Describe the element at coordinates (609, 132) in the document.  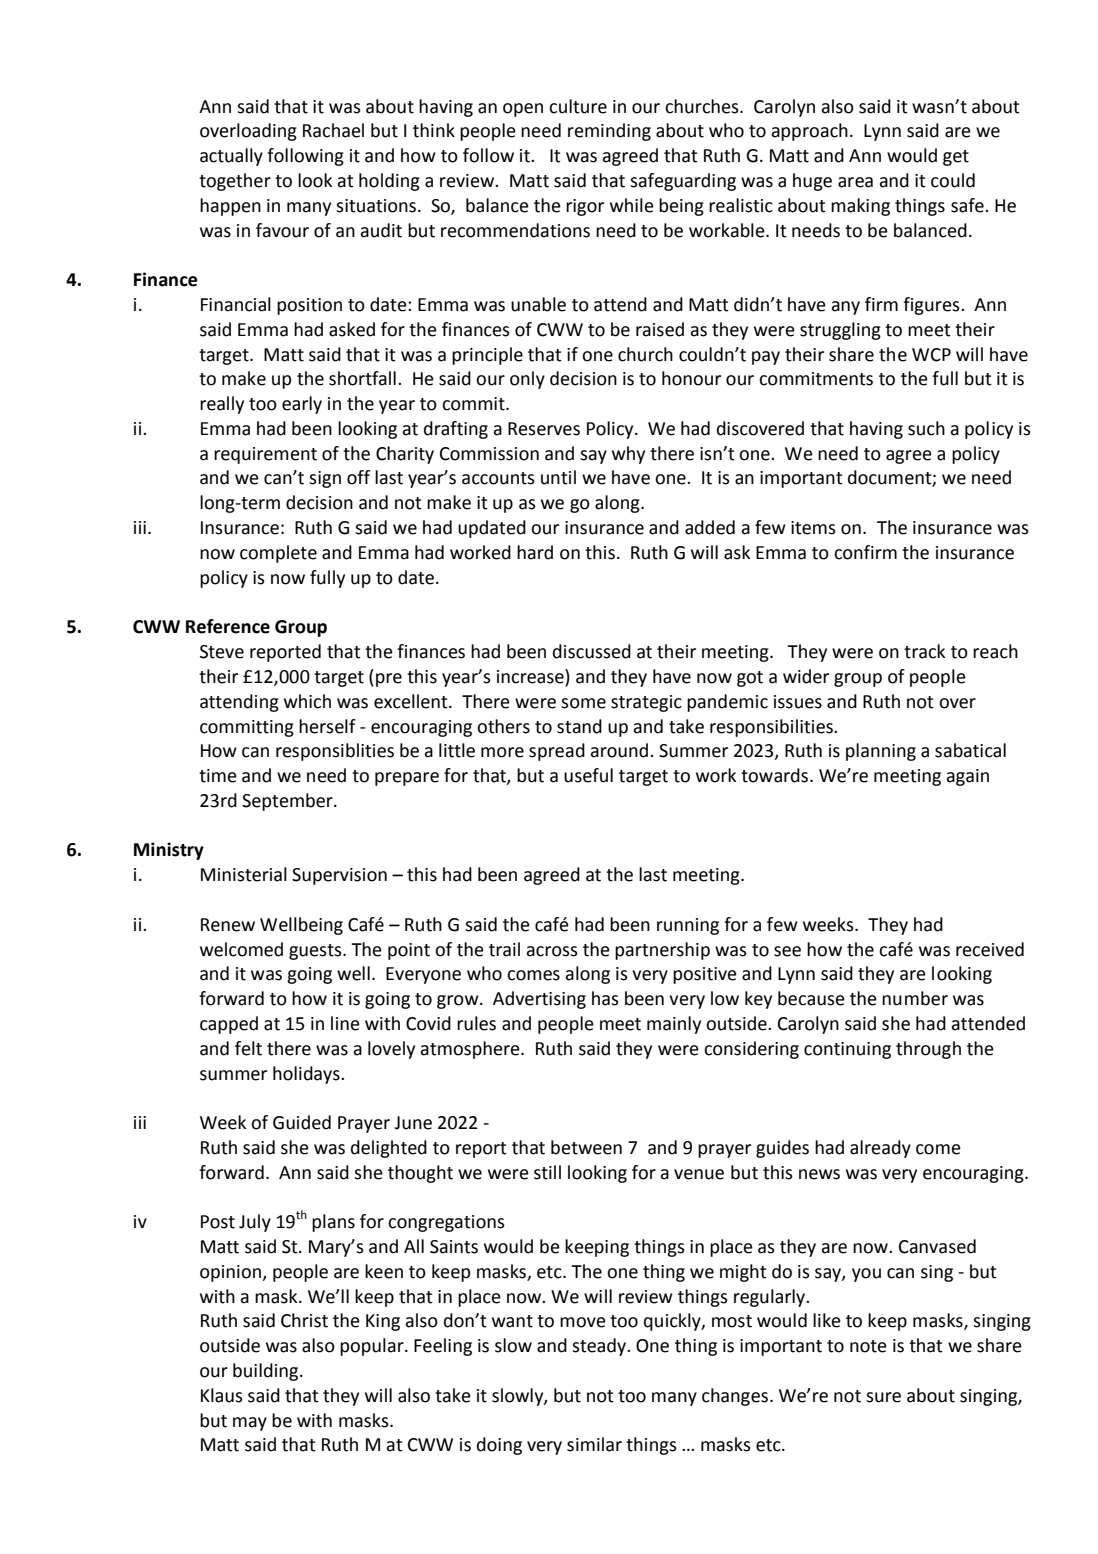
I see `reminding` at that location.
